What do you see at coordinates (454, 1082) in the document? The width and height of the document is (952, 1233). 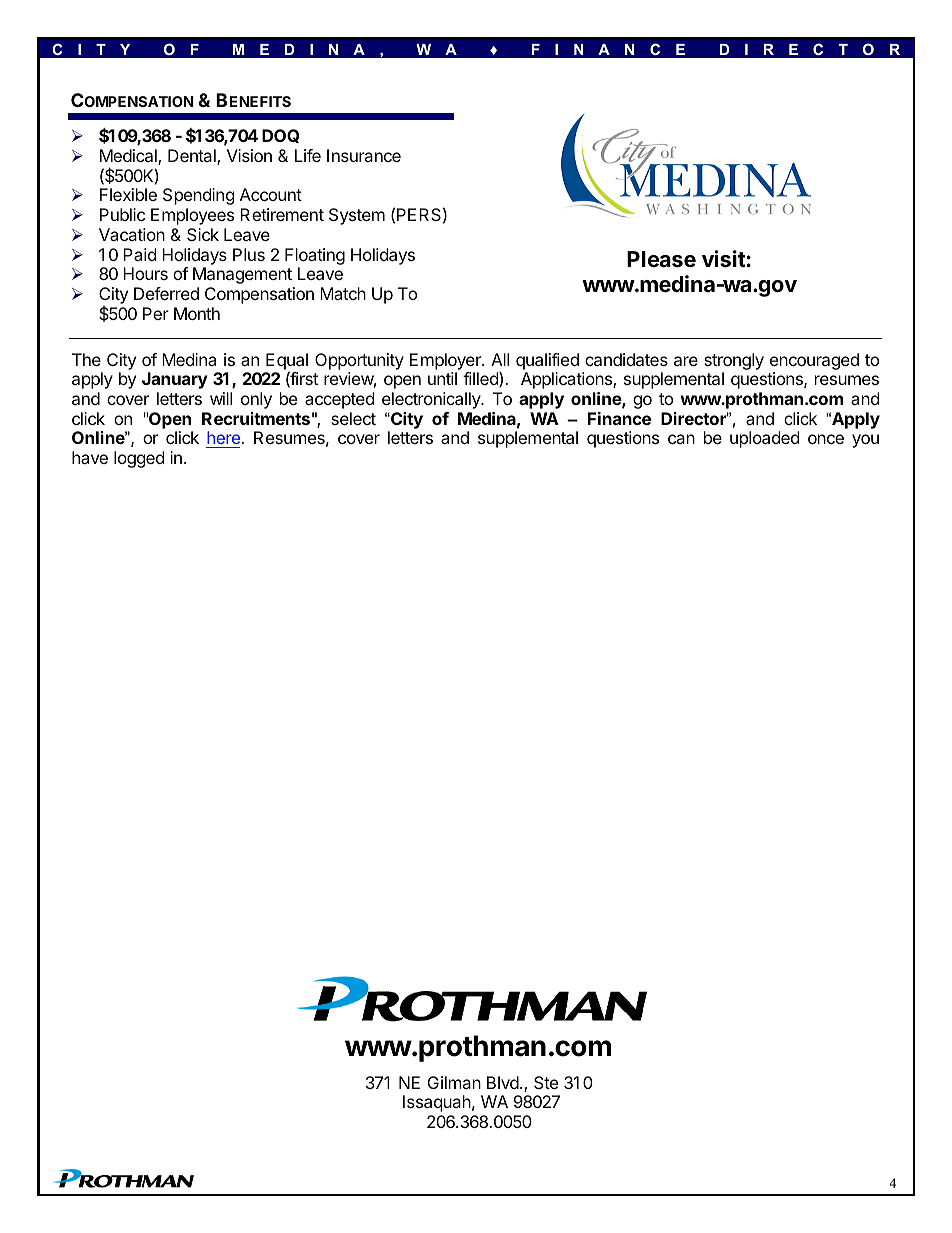 I see `Gilman` at bounding box center [454, 1082].
